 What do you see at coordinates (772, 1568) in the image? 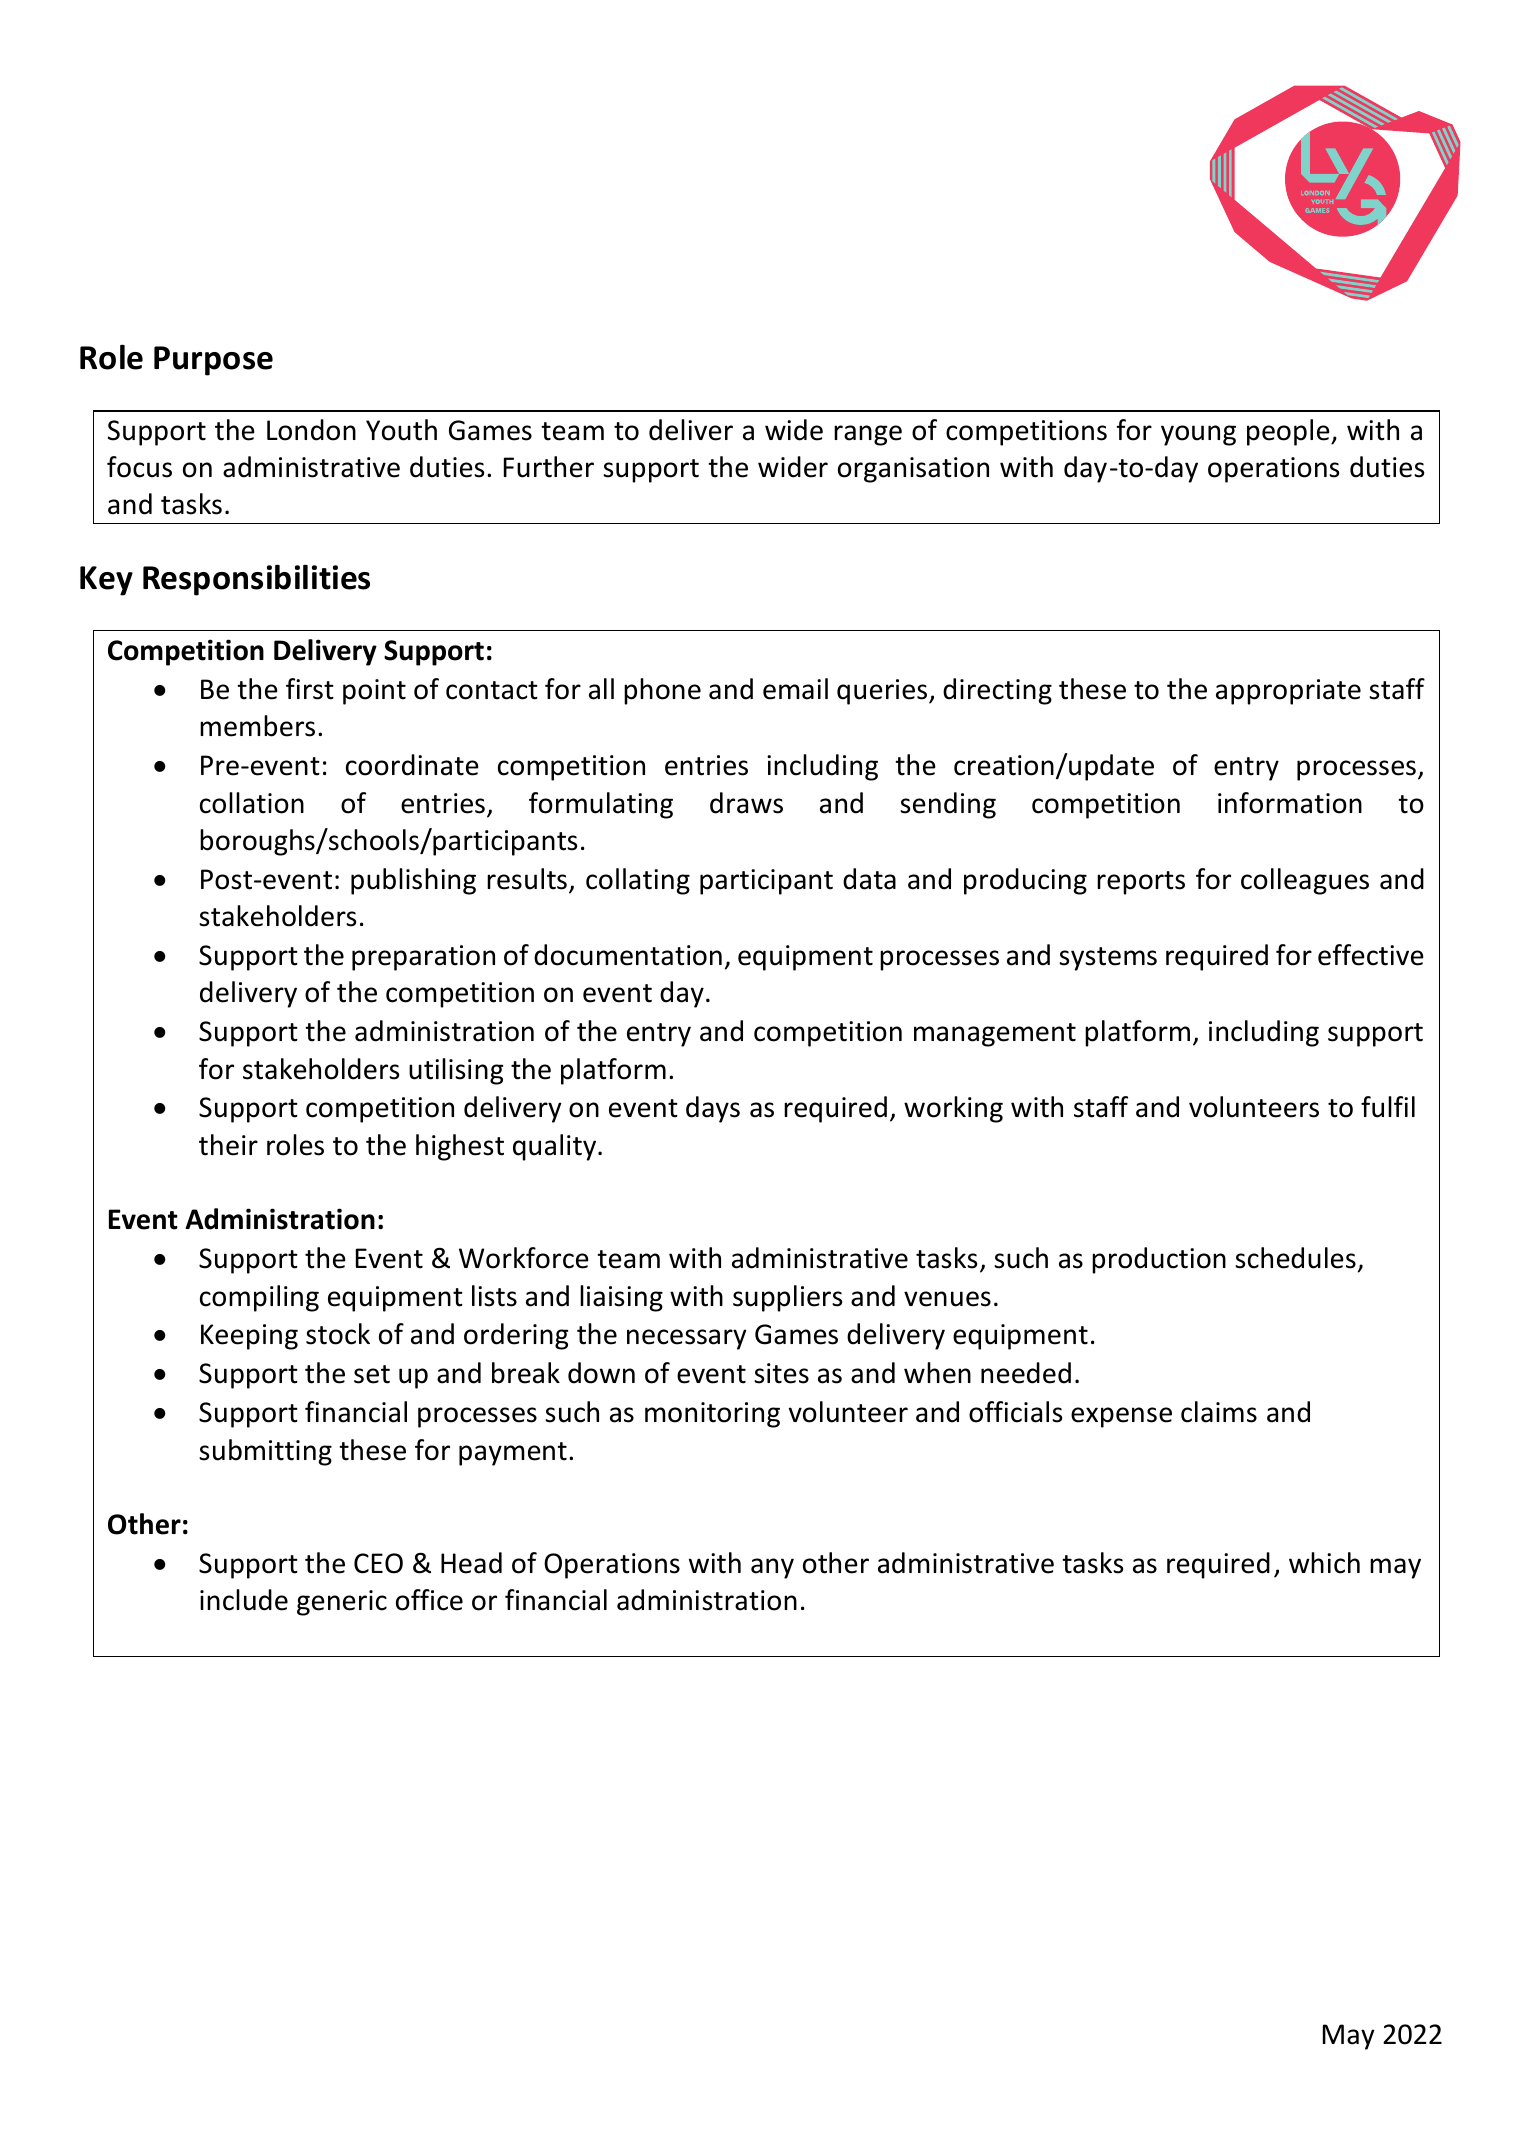
I see `any` at bounding box center [772, 1568].
